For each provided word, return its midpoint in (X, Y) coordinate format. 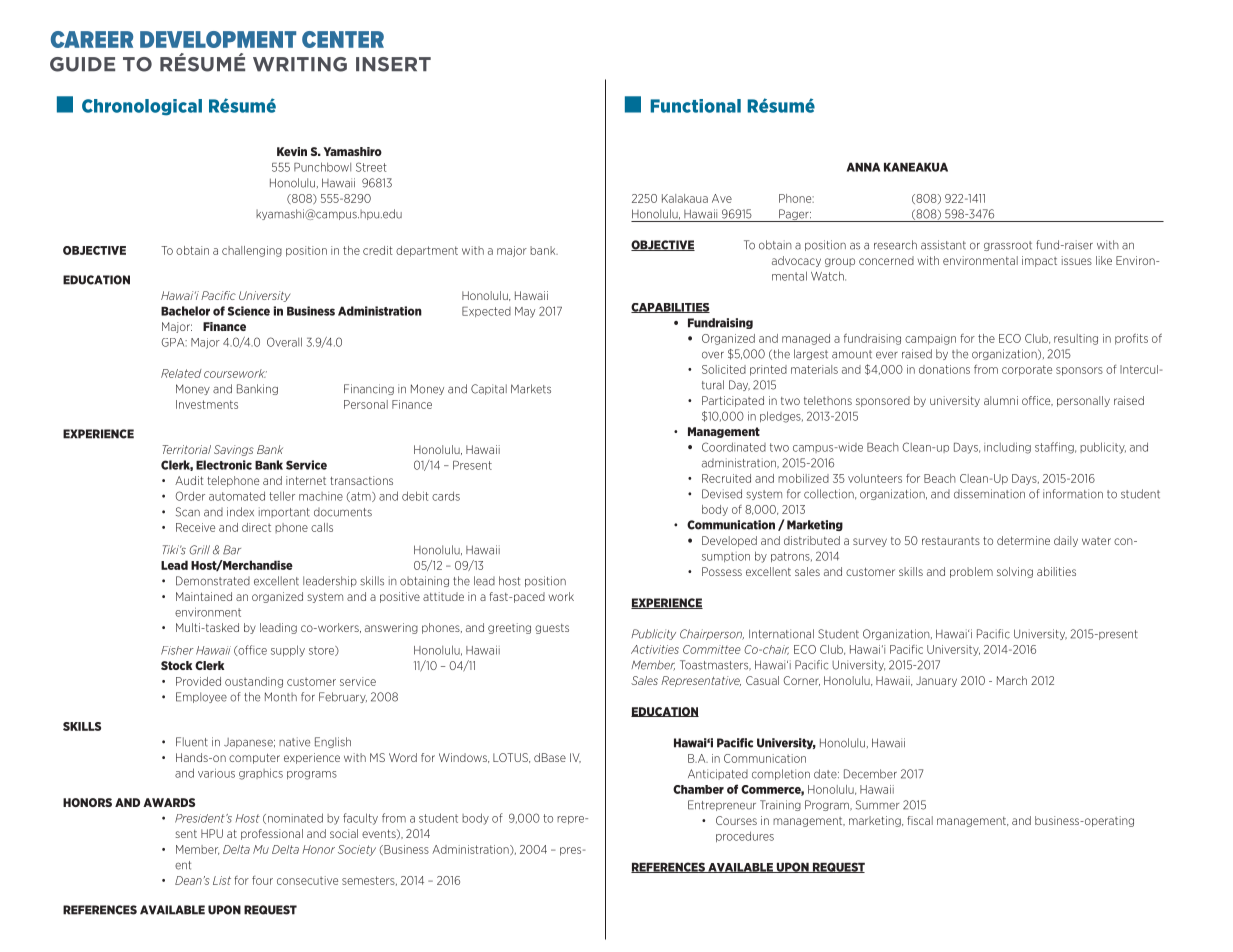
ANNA (863, 167)
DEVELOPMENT (218, 39)
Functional (696, 106)
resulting (1076, 339)
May (525, 312)
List (222, 880)
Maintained (204, 596)
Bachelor (185, 311)
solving (1015, 572)
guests (552, 629)
